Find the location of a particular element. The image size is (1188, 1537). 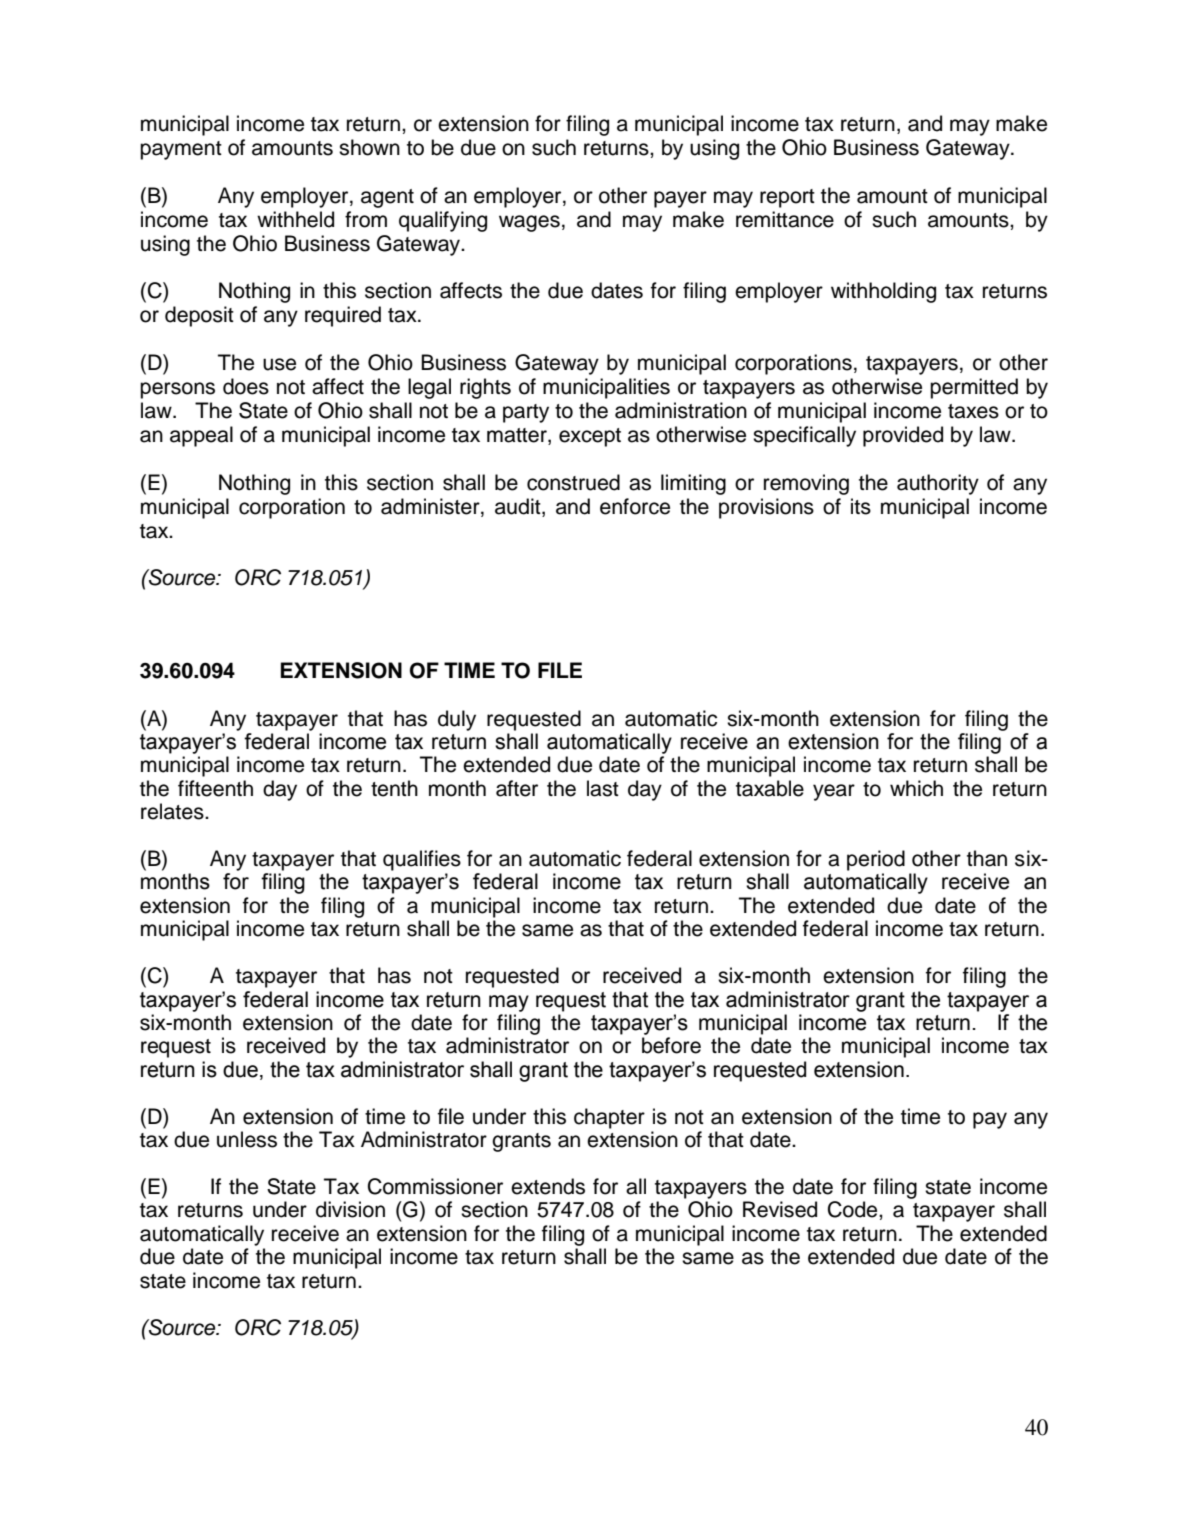

which is located at coordinates (916, 788).
